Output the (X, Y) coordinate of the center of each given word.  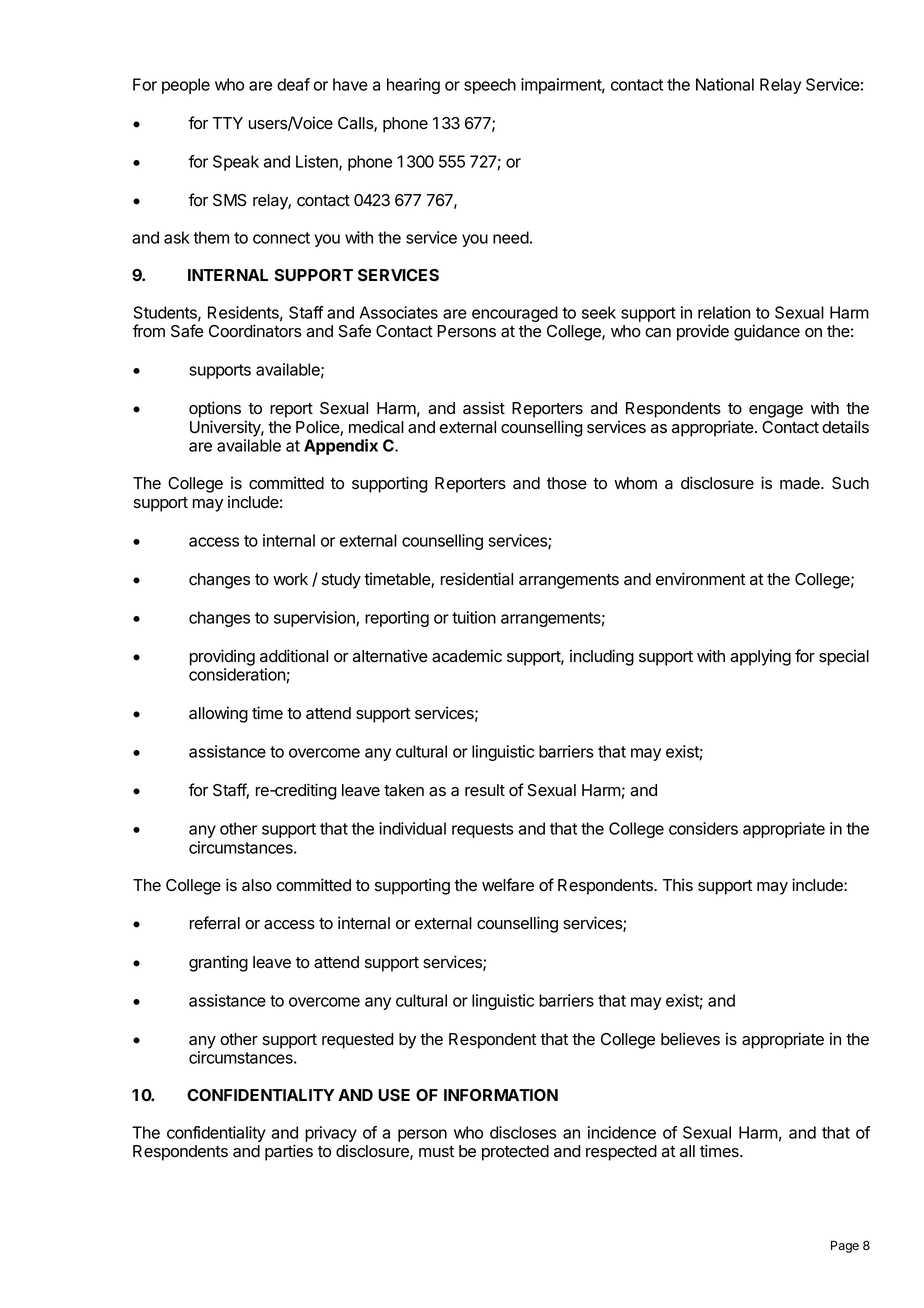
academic (467, 656)
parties (289, 1152)
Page (845, 1247)
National (725, 84)
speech (490, 86)
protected (515, 1153)
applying (760, 657)
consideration (237, 674)
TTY (228, 123)
